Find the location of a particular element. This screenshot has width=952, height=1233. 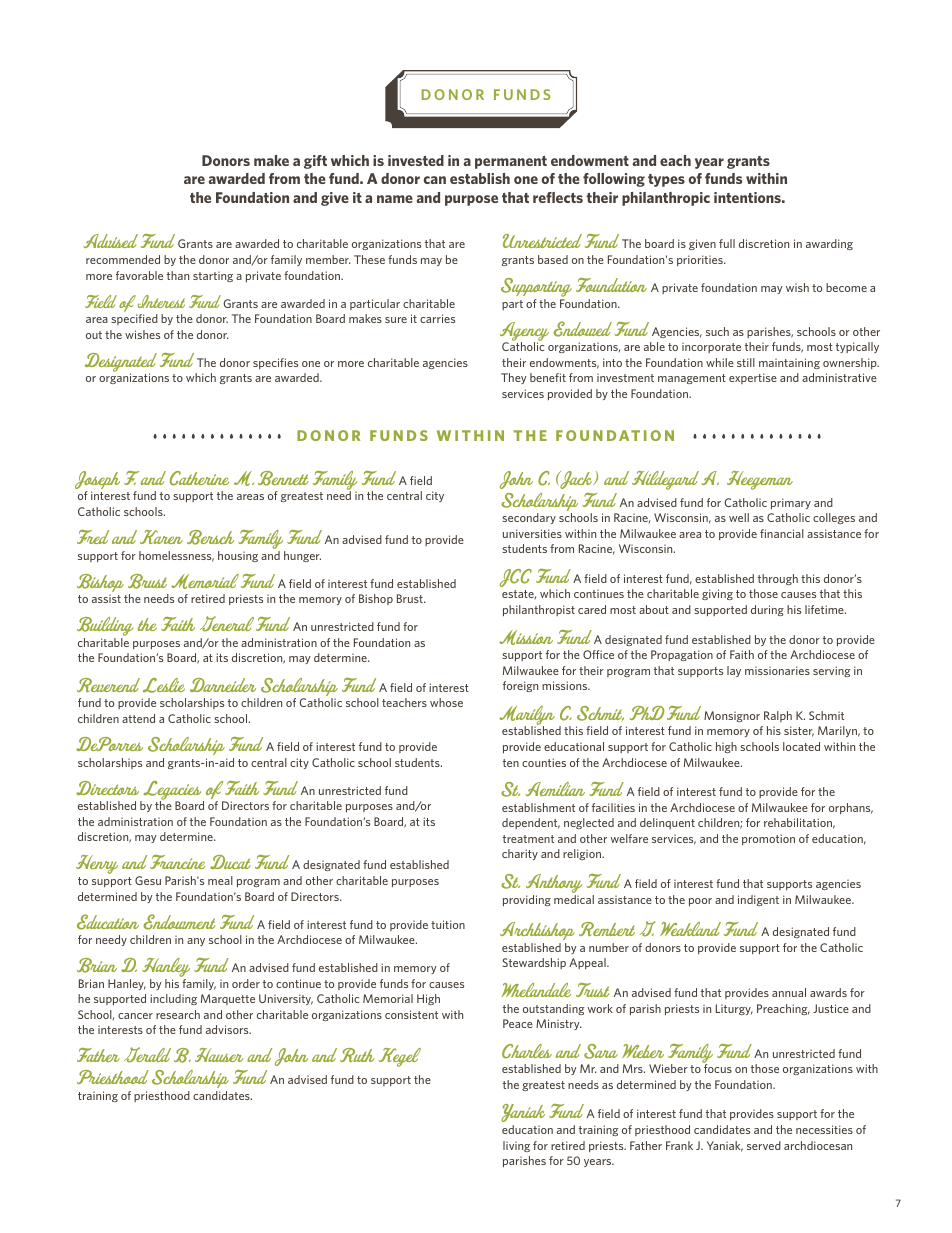

lay is located at coordinates (734, 671).
